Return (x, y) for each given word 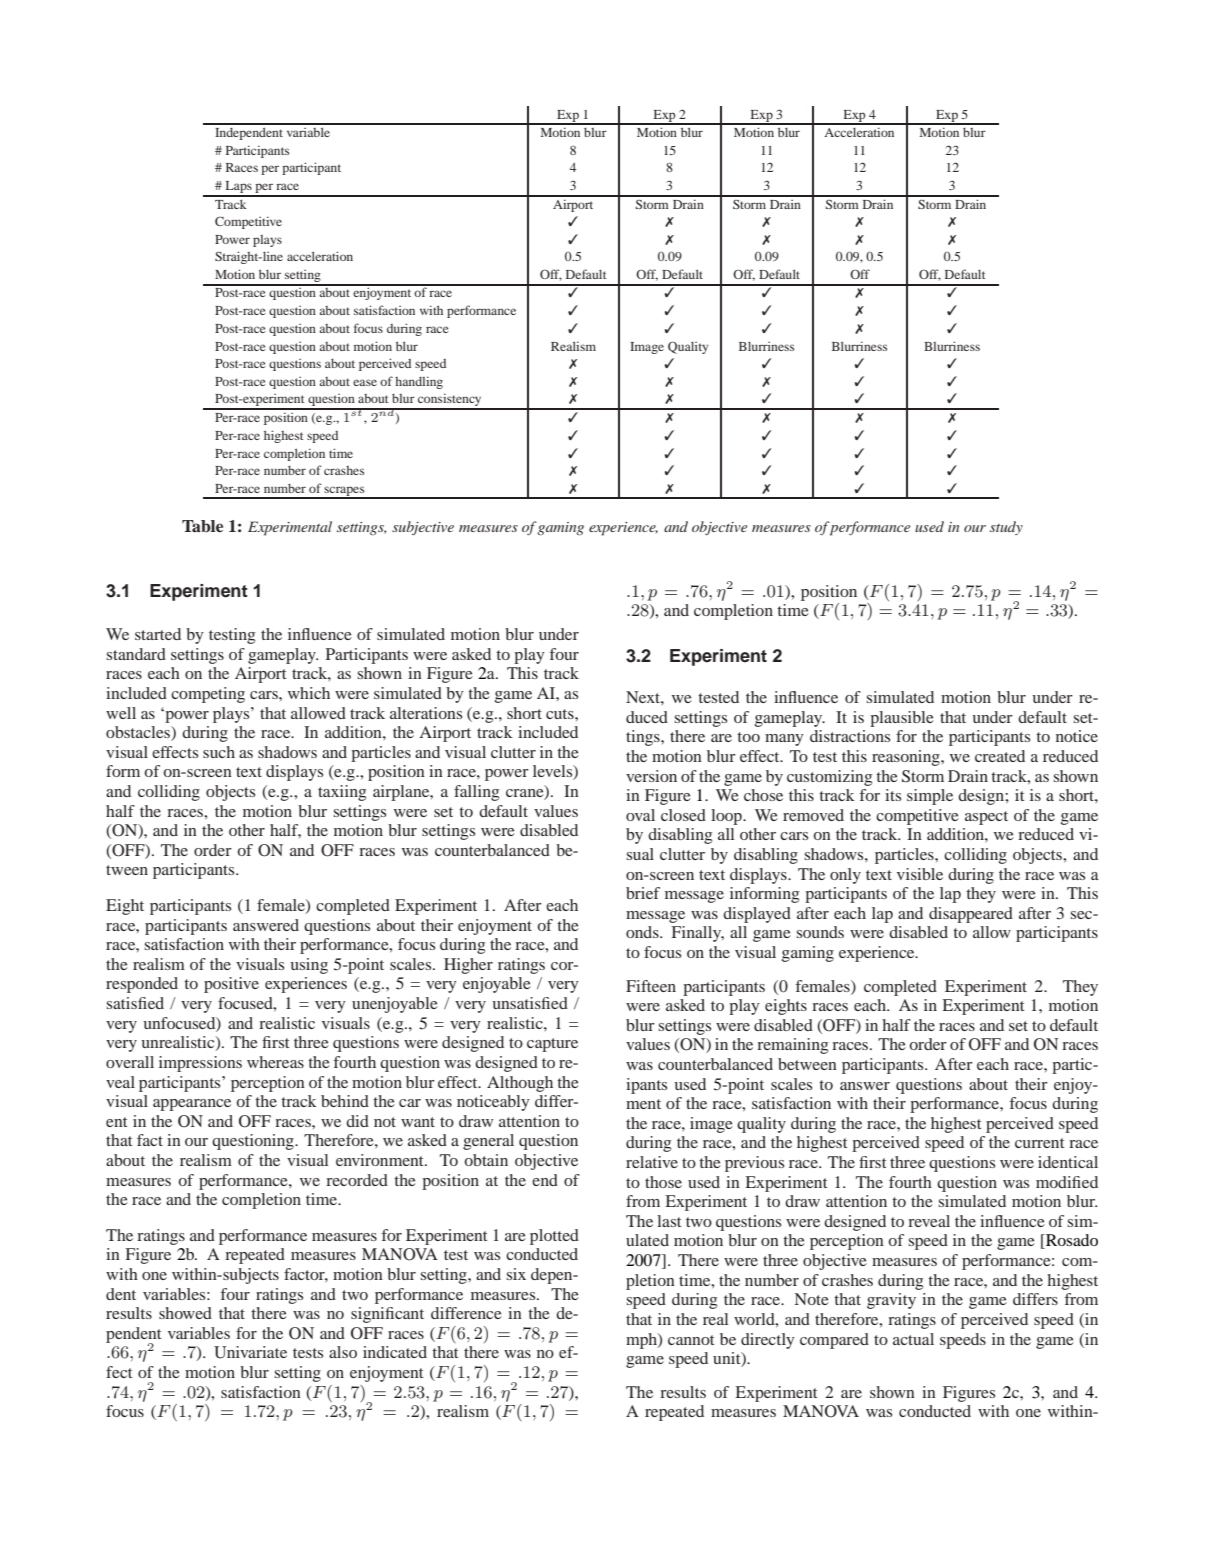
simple (930, 797)
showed (185, 1313)
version (651, 776)
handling (419, 382)
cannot (691, 1340)
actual (913, 1339)
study (1006, 528)
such (219, 752)
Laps (238, 188)
